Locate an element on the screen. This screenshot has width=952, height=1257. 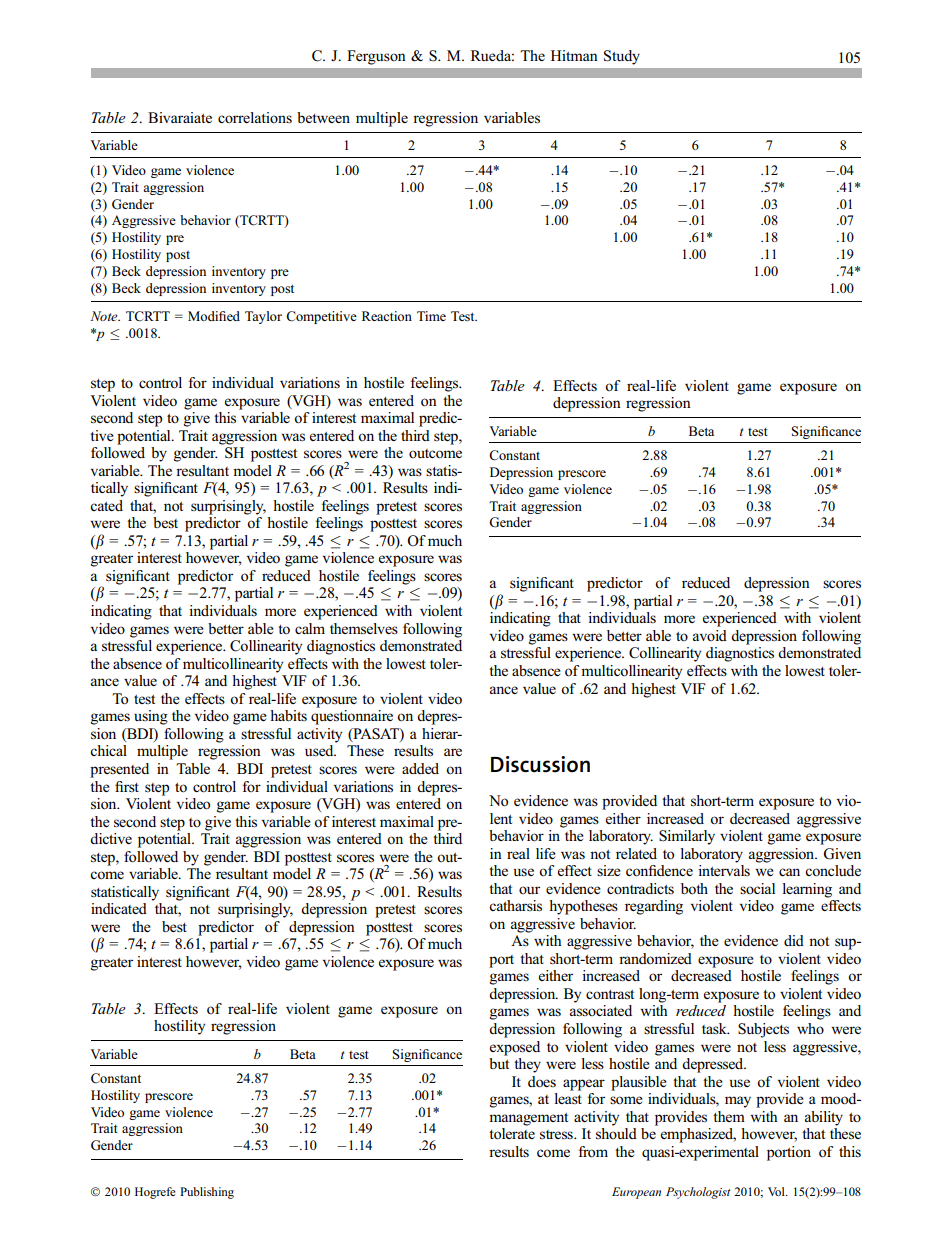
calm is located at coordinates (310, 628).
